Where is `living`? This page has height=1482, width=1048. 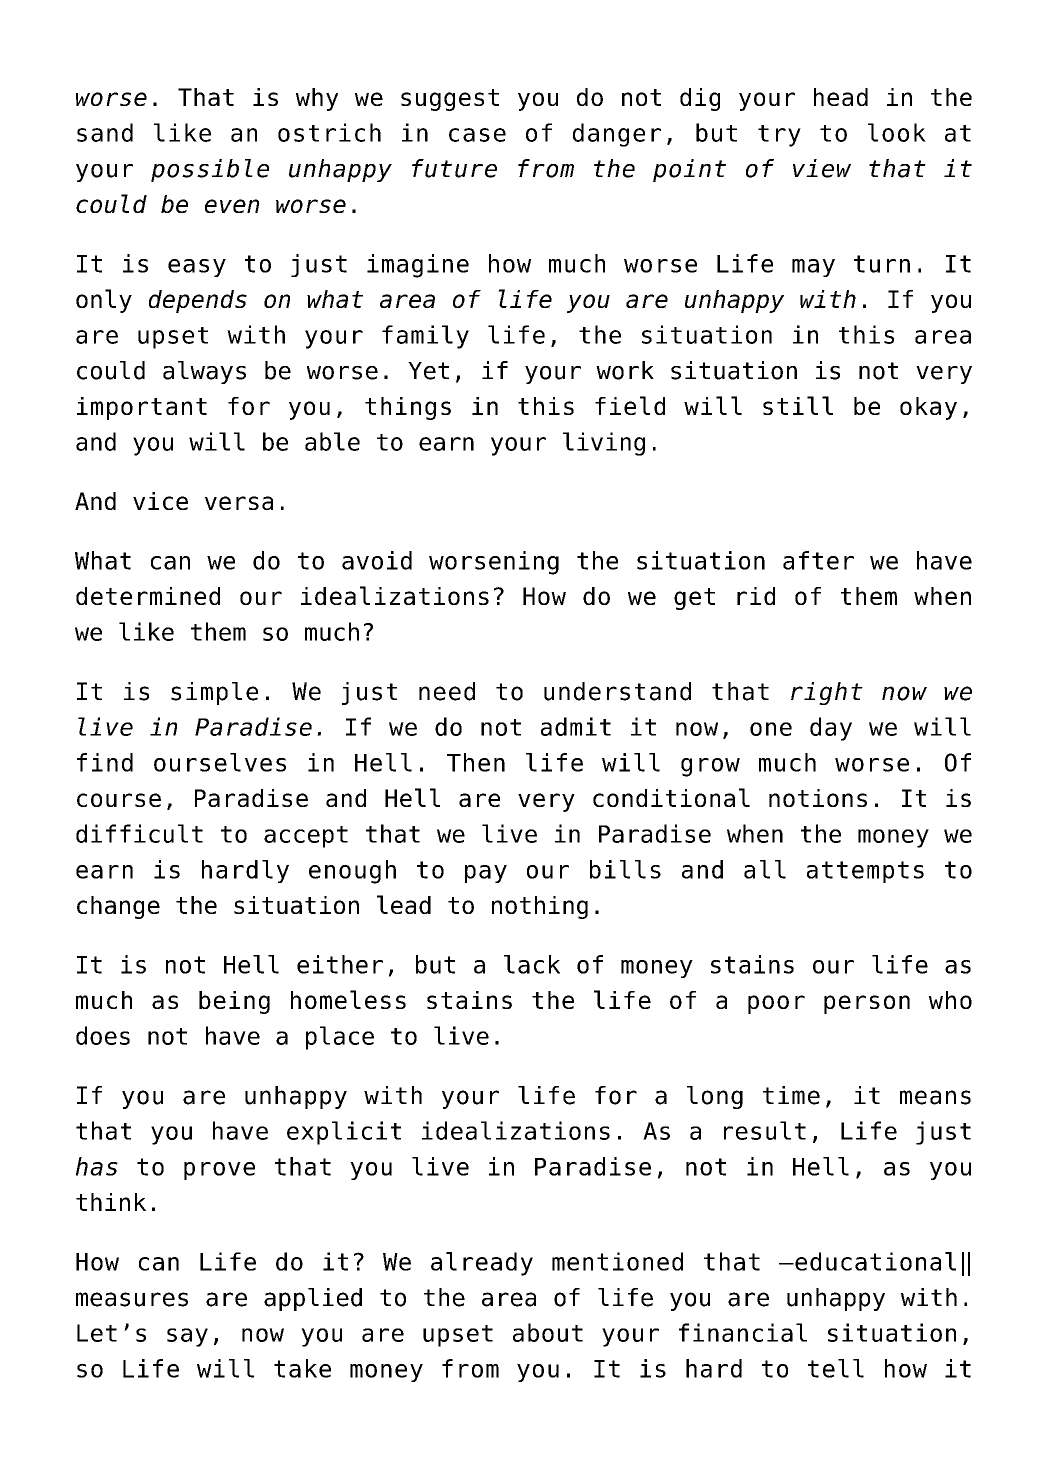 living is located at coordinates (604, 444).
